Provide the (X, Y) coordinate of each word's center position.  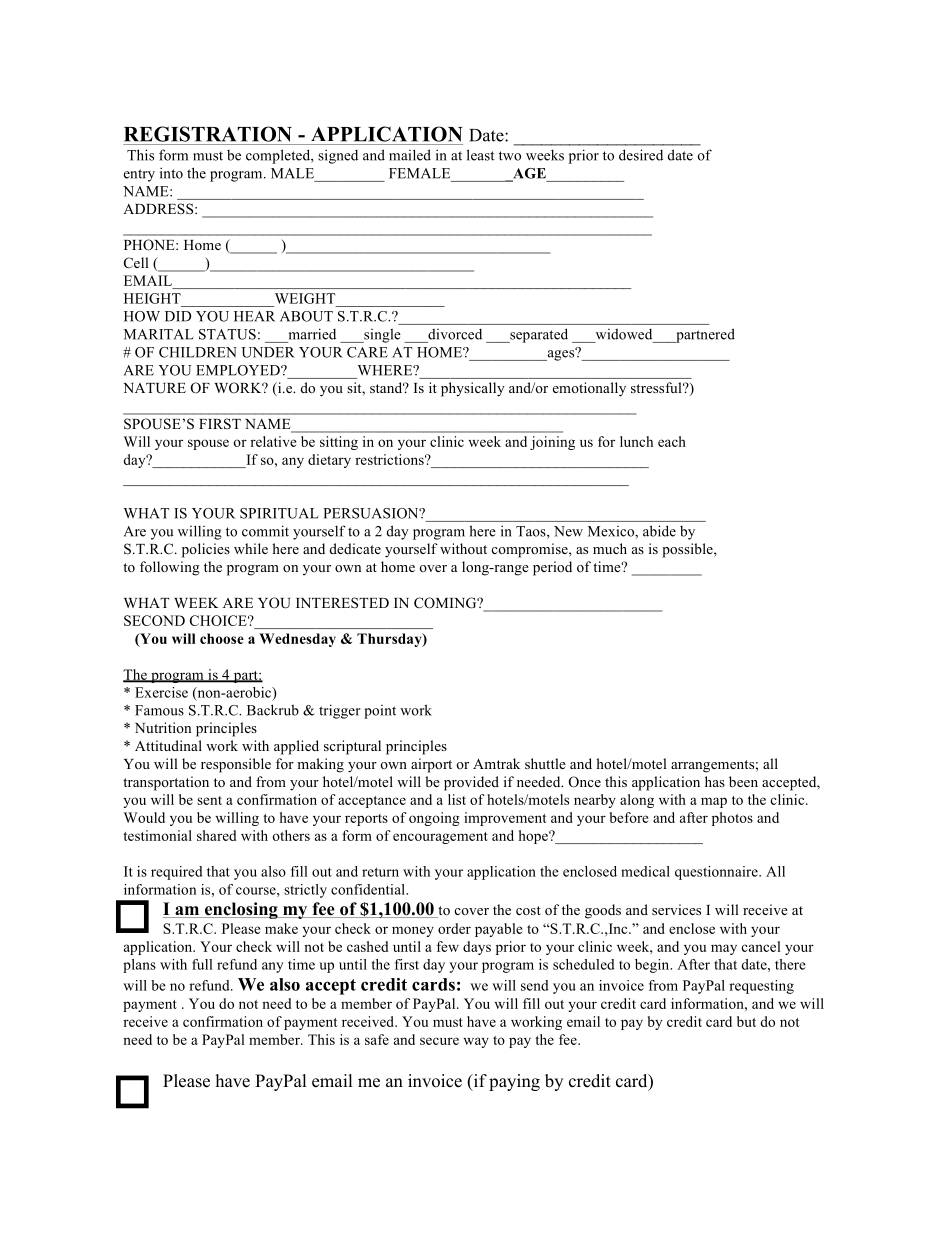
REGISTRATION (208, 134)
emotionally (589, 389)
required (177, 873)
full (202, 964)
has (715, 781)
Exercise (161, 692)
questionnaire (717, 873)
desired (641, 155)
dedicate (355, 548)
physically (473, 389)
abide (659, 531)
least (481, 155)
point (380, 712)
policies (206, 550)
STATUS (227, 334)
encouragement (440, 838)
